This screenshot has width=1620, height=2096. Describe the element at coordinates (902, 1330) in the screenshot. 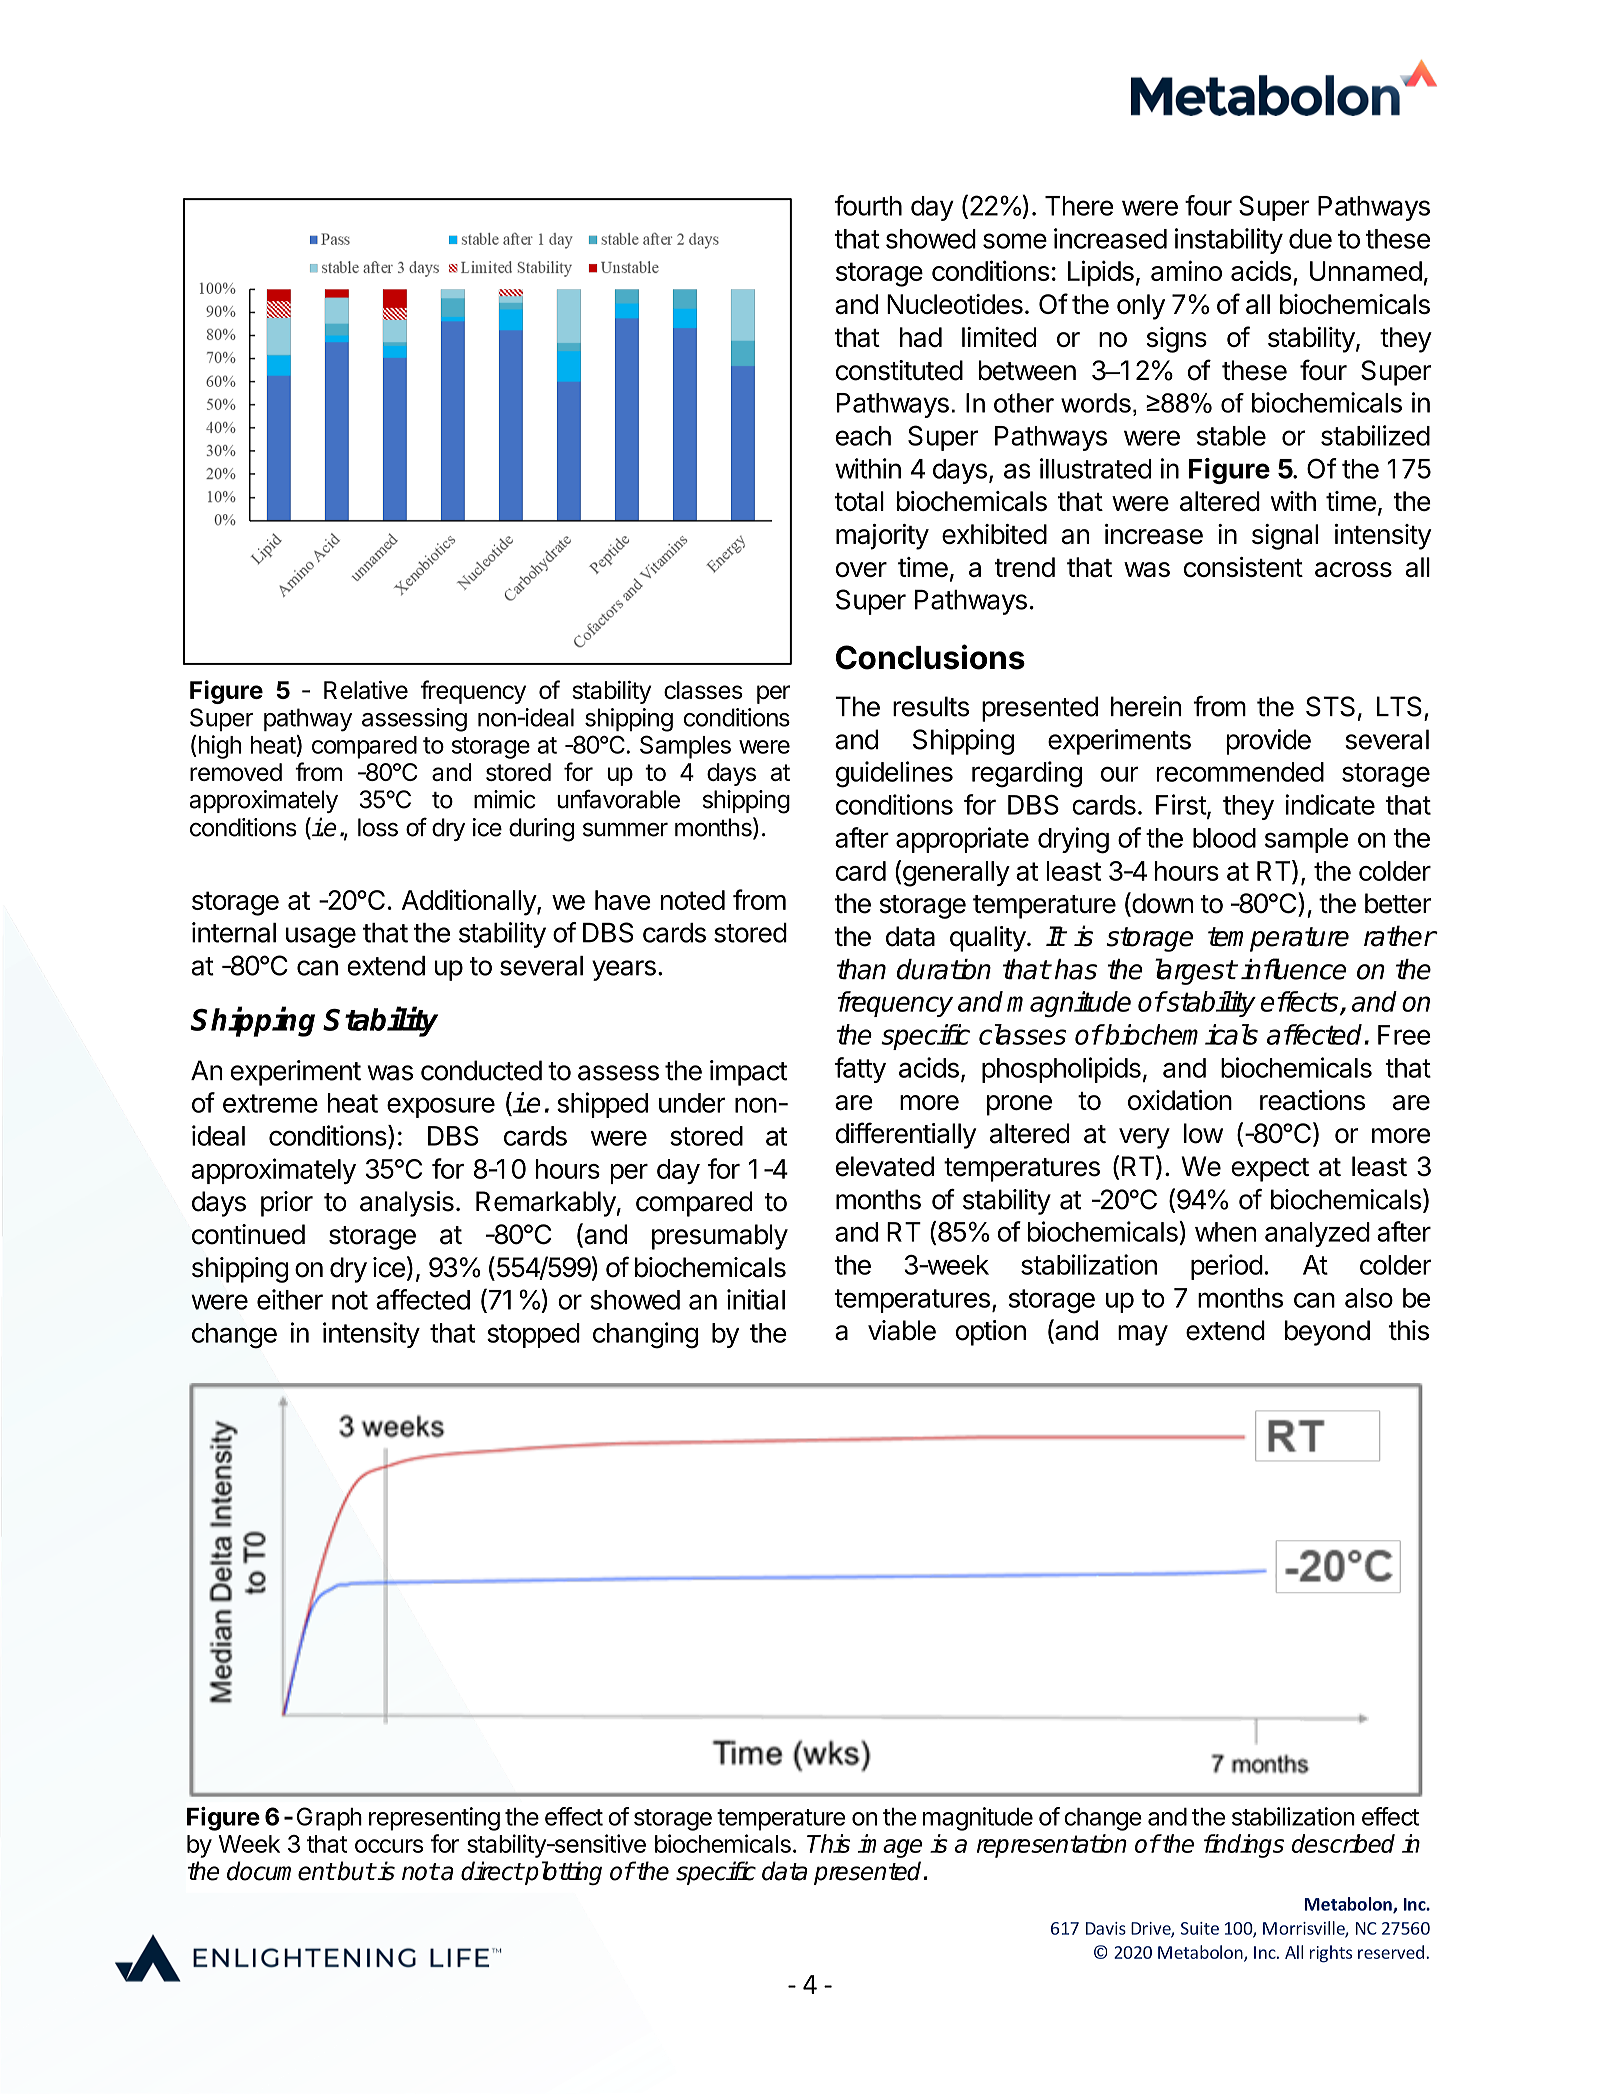

I see `viable` at that location.
